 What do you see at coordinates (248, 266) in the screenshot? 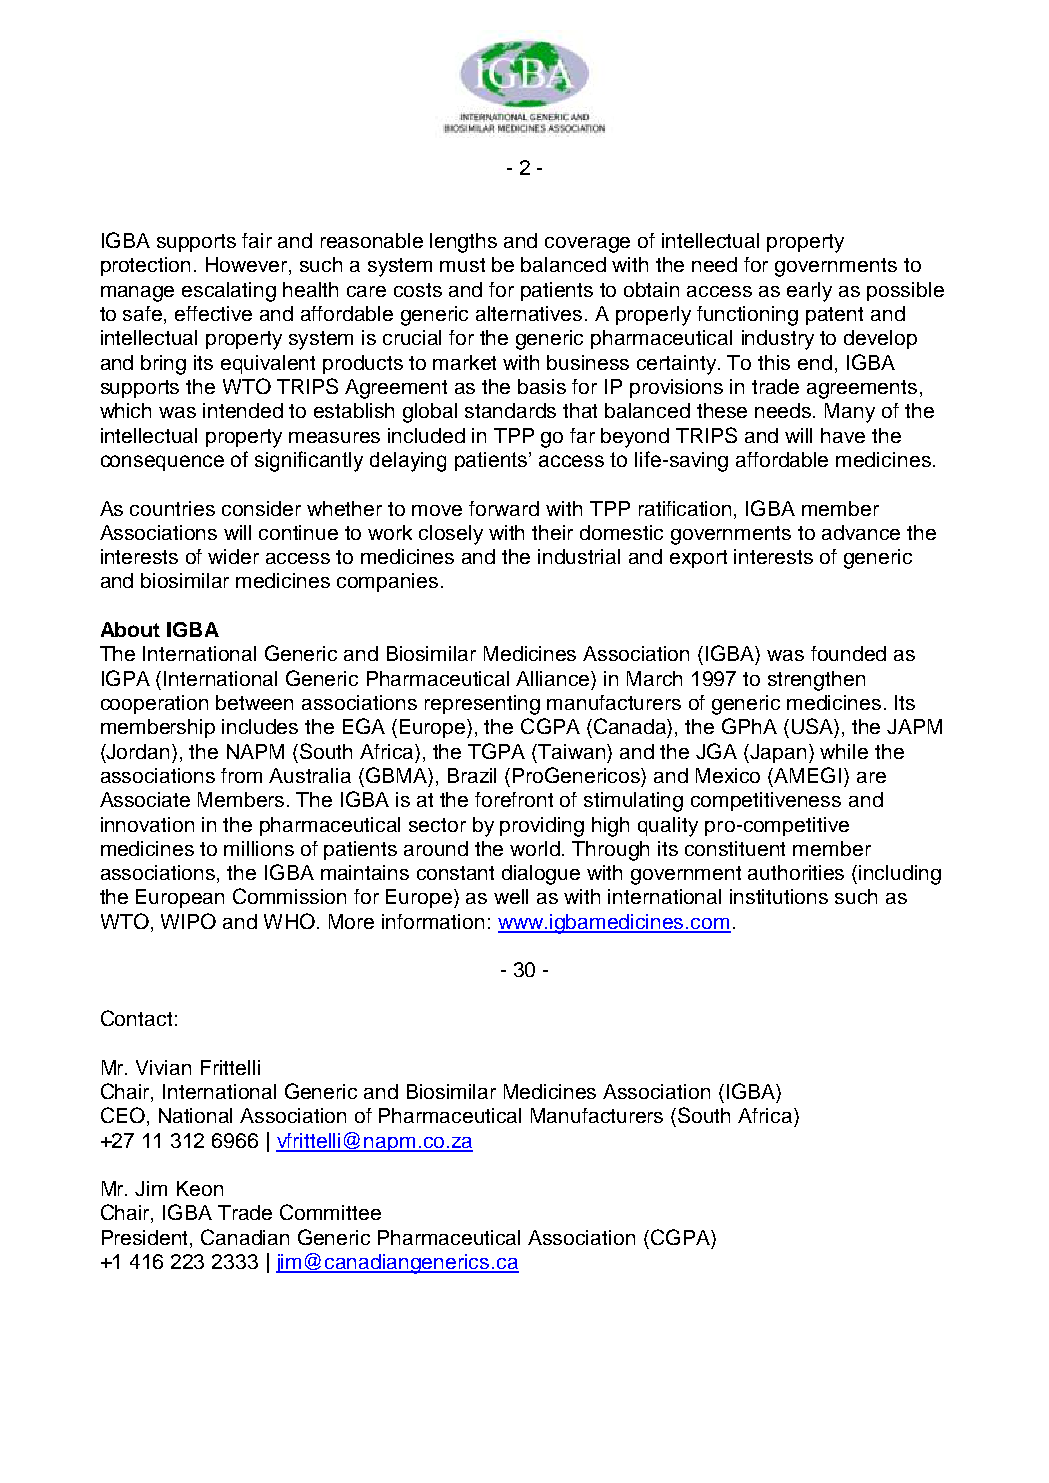
I see `However` at bounding box center [248, 266].
